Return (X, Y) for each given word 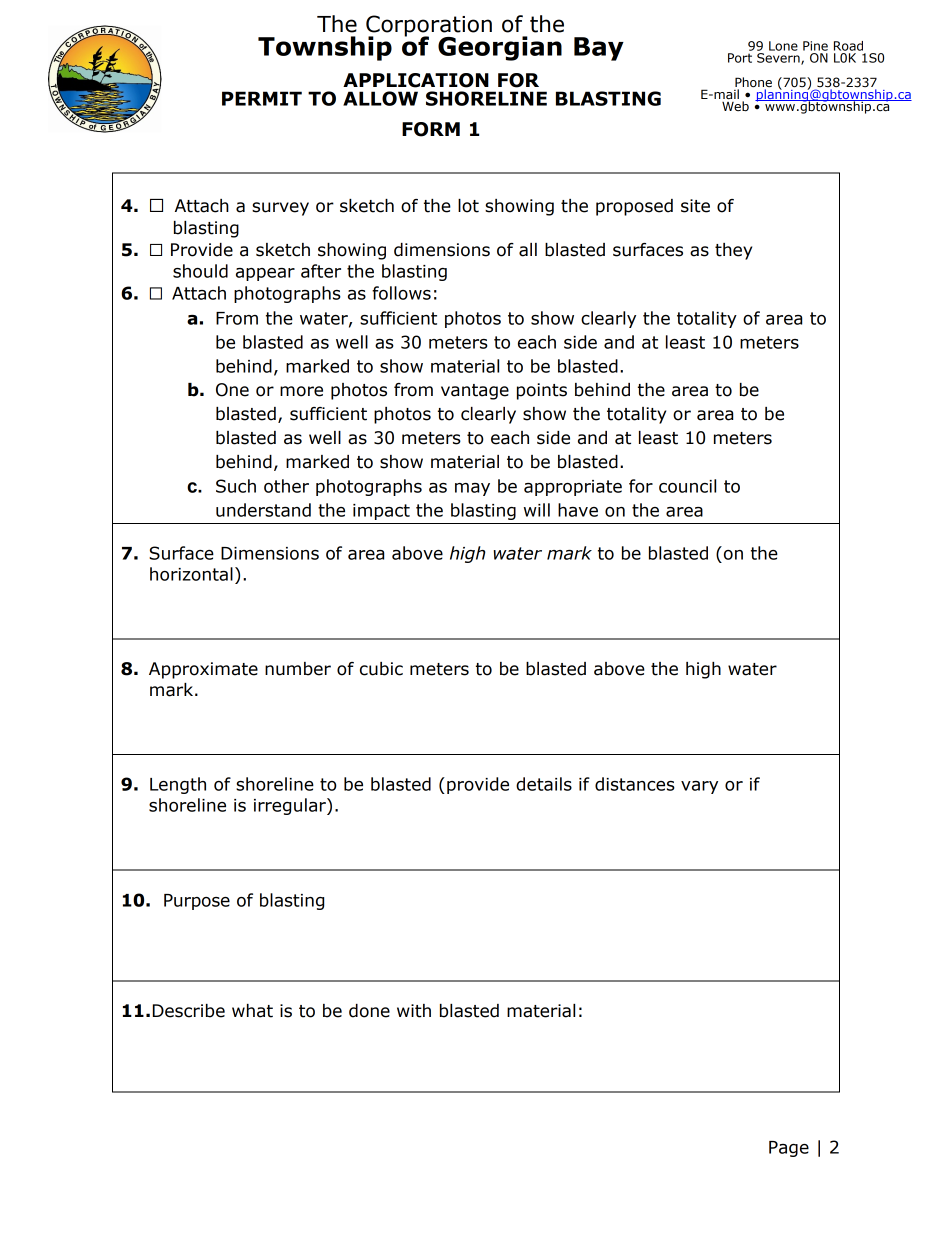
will (537, 510)
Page (789, 1149)
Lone (783, 46)
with (414, 1011)
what (252, 1011)
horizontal (191, 574)
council (687, 486)
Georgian (500, 48)
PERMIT (262, 98)
